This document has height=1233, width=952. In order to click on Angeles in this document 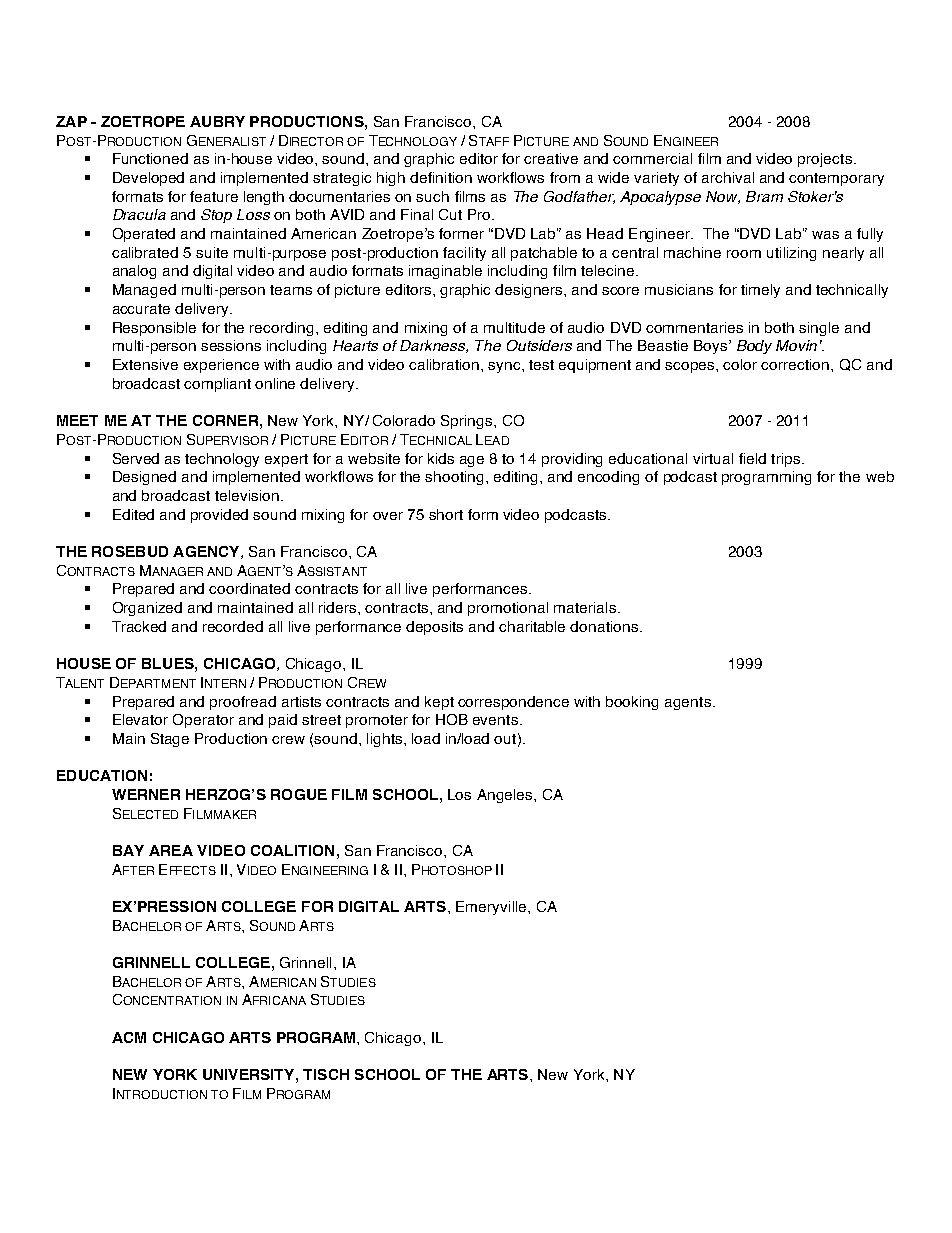, I will do `click(506, 796)`.
